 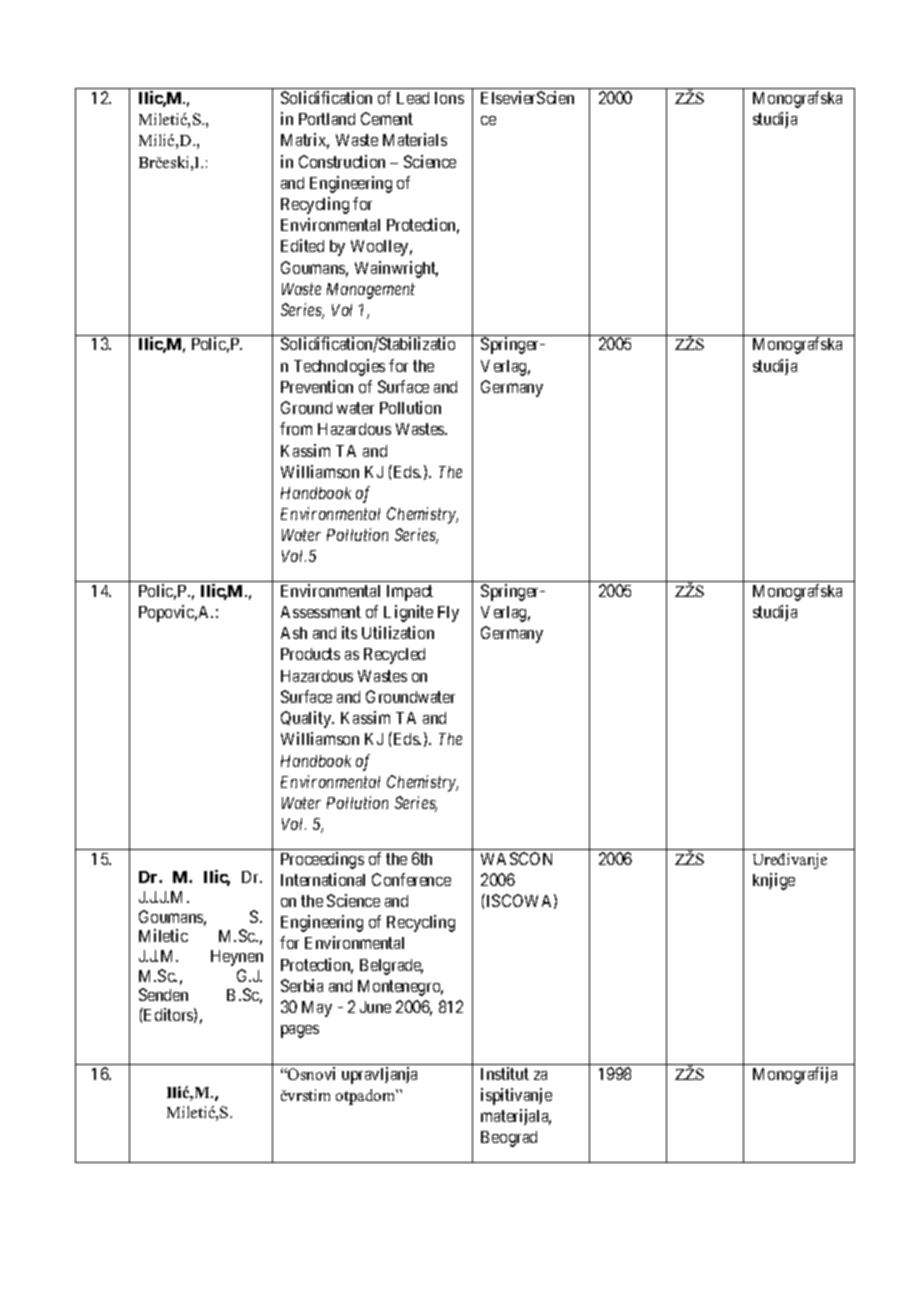 What do you see at coordinates (505, 1073) in the screenshot?
I see `Institut` at bounding box center [505, 1073].
